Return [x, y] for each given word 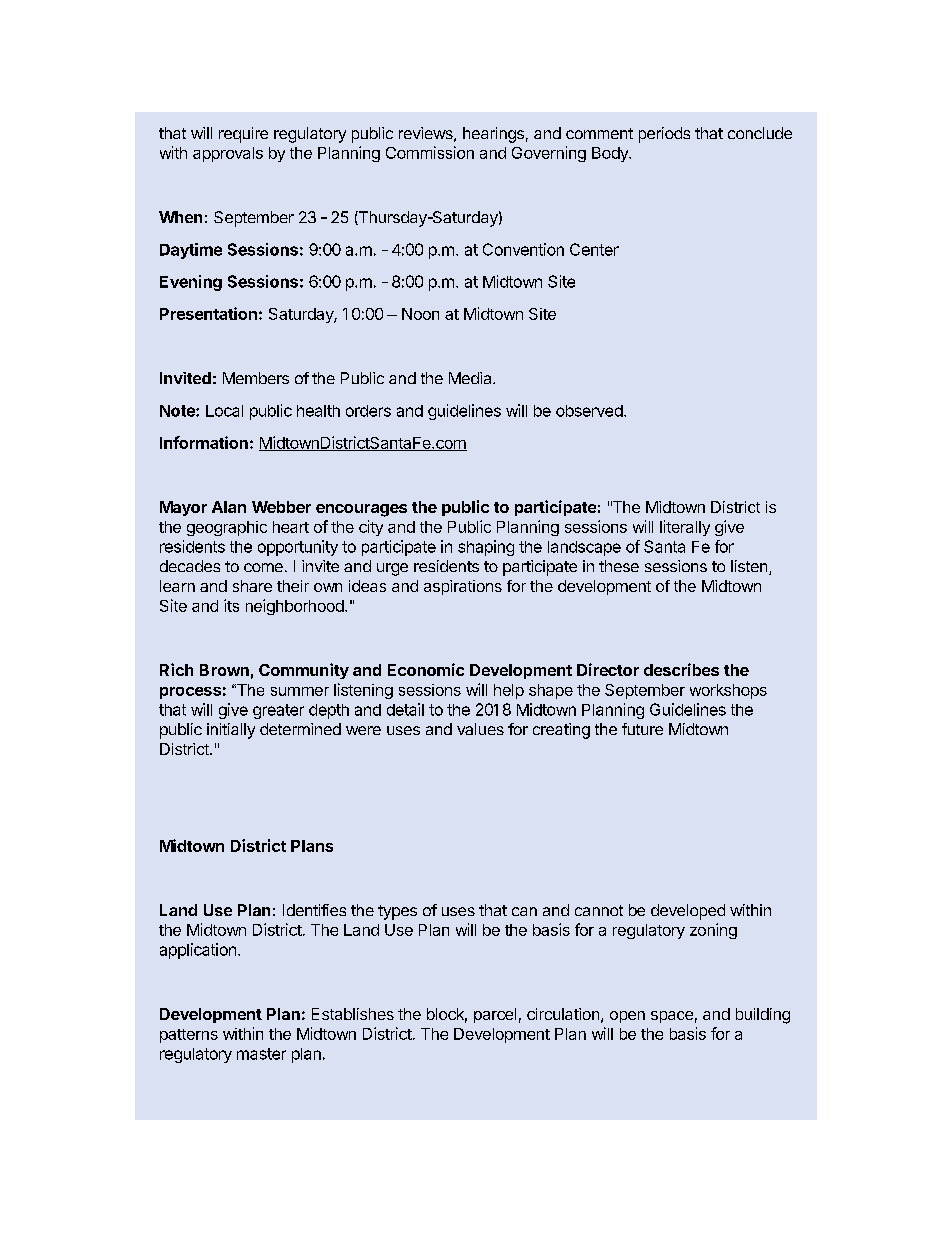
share [252, 586]
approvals [228, 154]
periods [664, 135]
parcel [495, 1015]
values [480, 729]
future [642, 729]
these [619, 566]
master [261, 1054]
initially [231, 731]
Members [256, 378]
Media [471, 378]
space [672, 1017]
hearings [493, 135]
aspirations [463, 587]
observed [589, 411]
